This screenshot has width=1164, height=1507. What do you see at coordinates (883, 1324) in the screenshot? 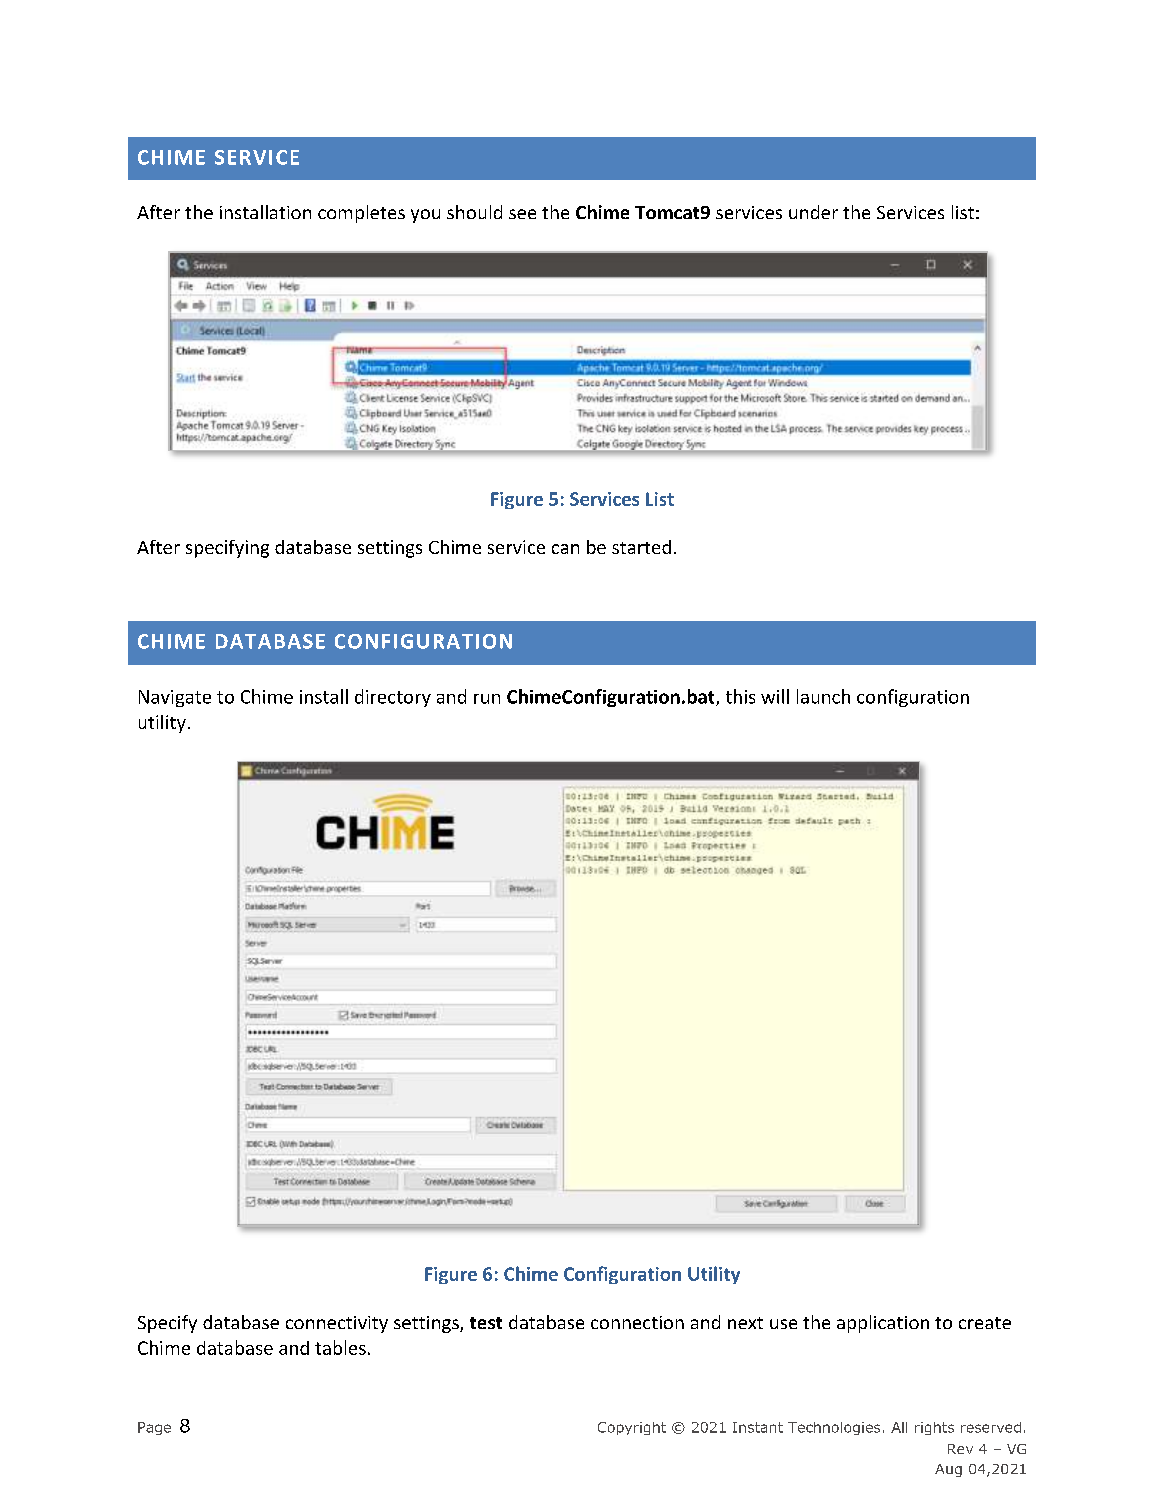
I see `application` at bounding box center [883, 1324].
